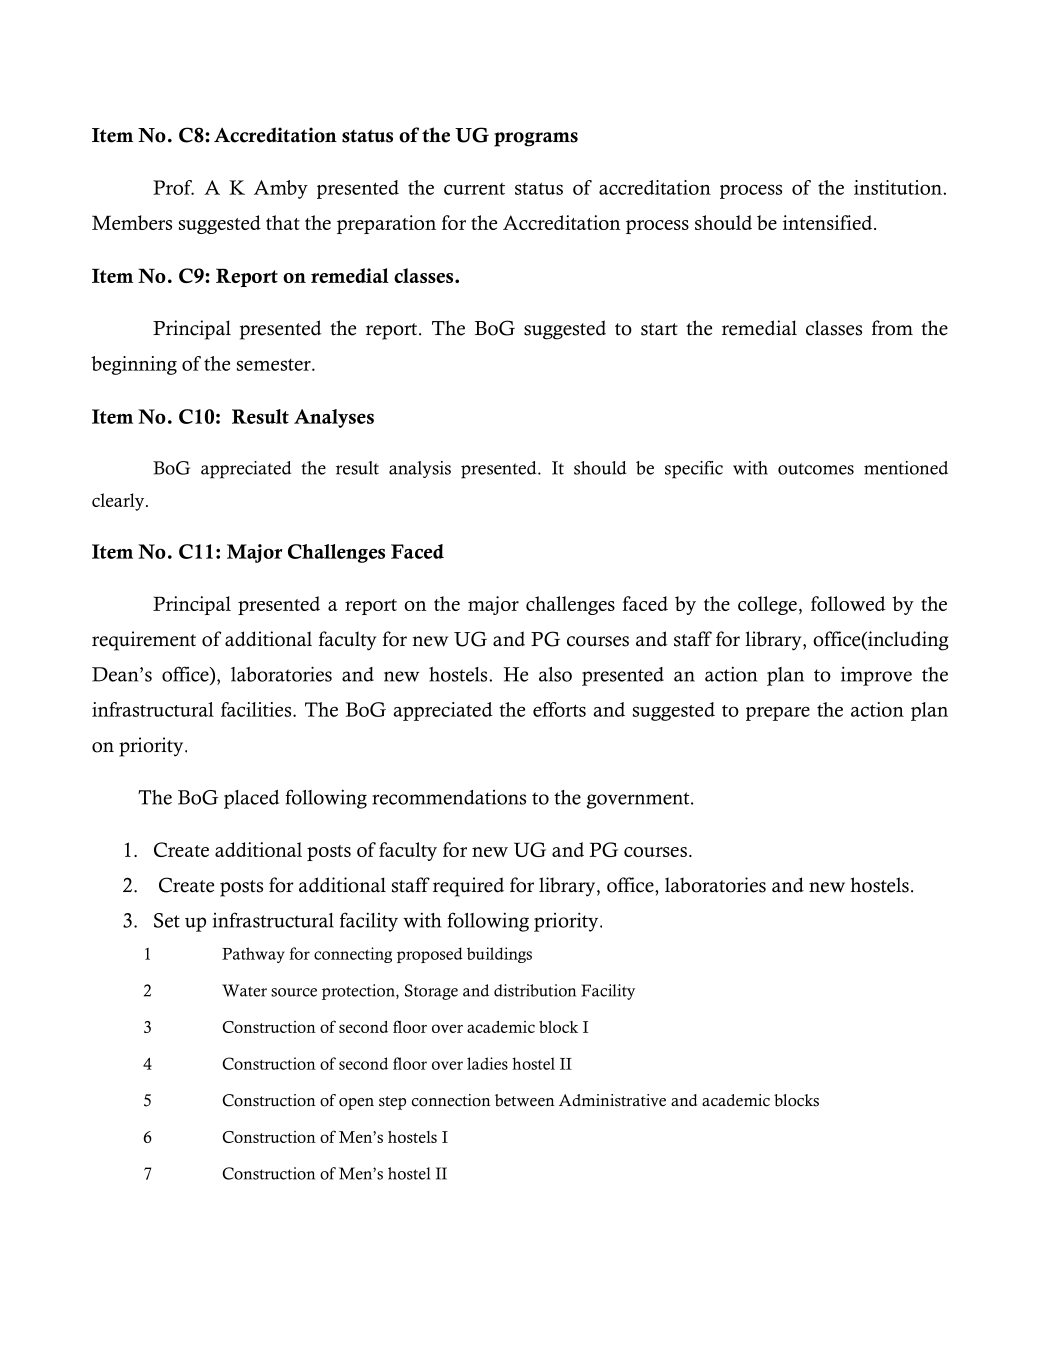 This page has height=1346, width=1040. I want to click on requirement, so click(144, 641).
